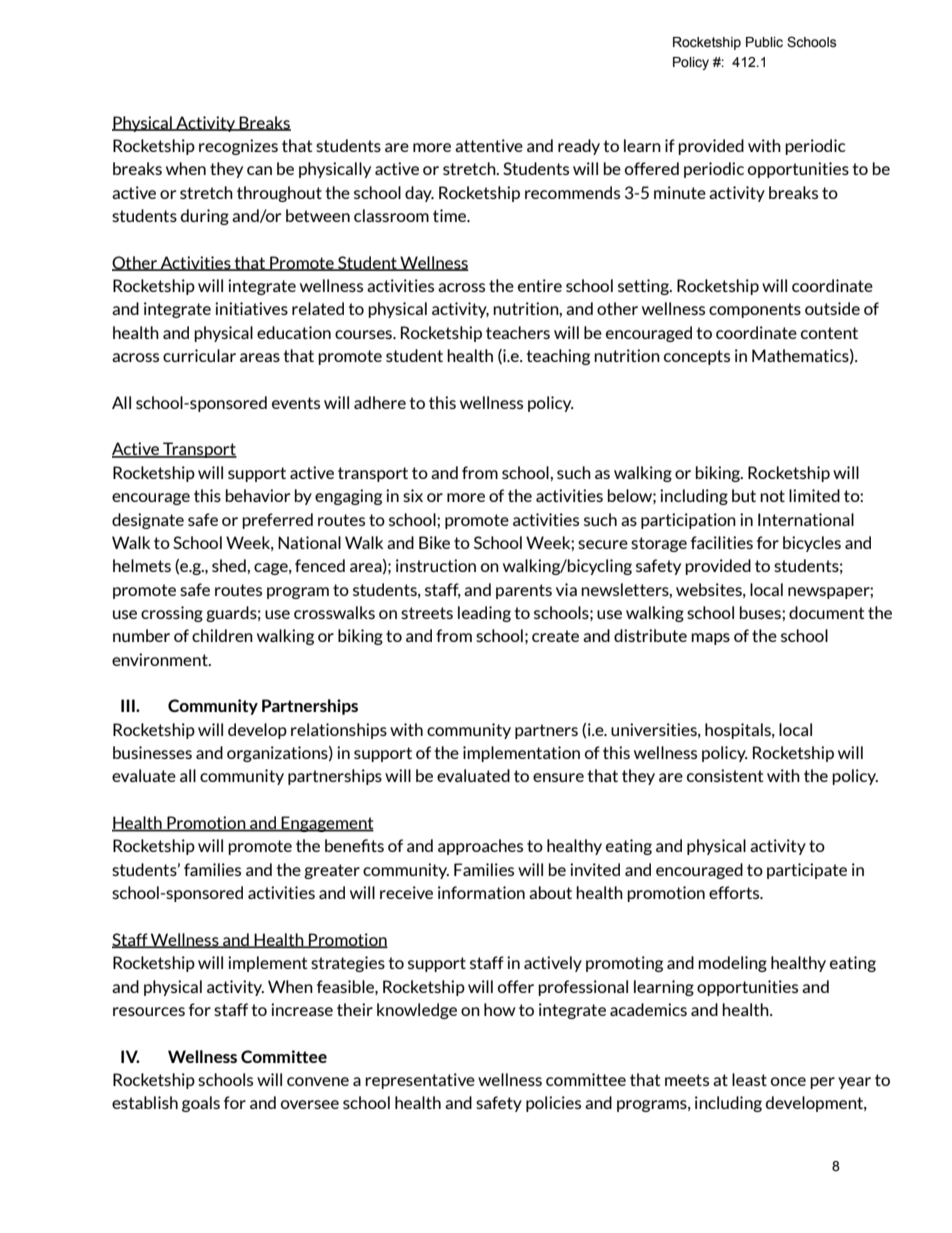 This document has width=952, height=1233. Describe the element at coordinates (480, 847) in the document. I see `approaches` at that location.
